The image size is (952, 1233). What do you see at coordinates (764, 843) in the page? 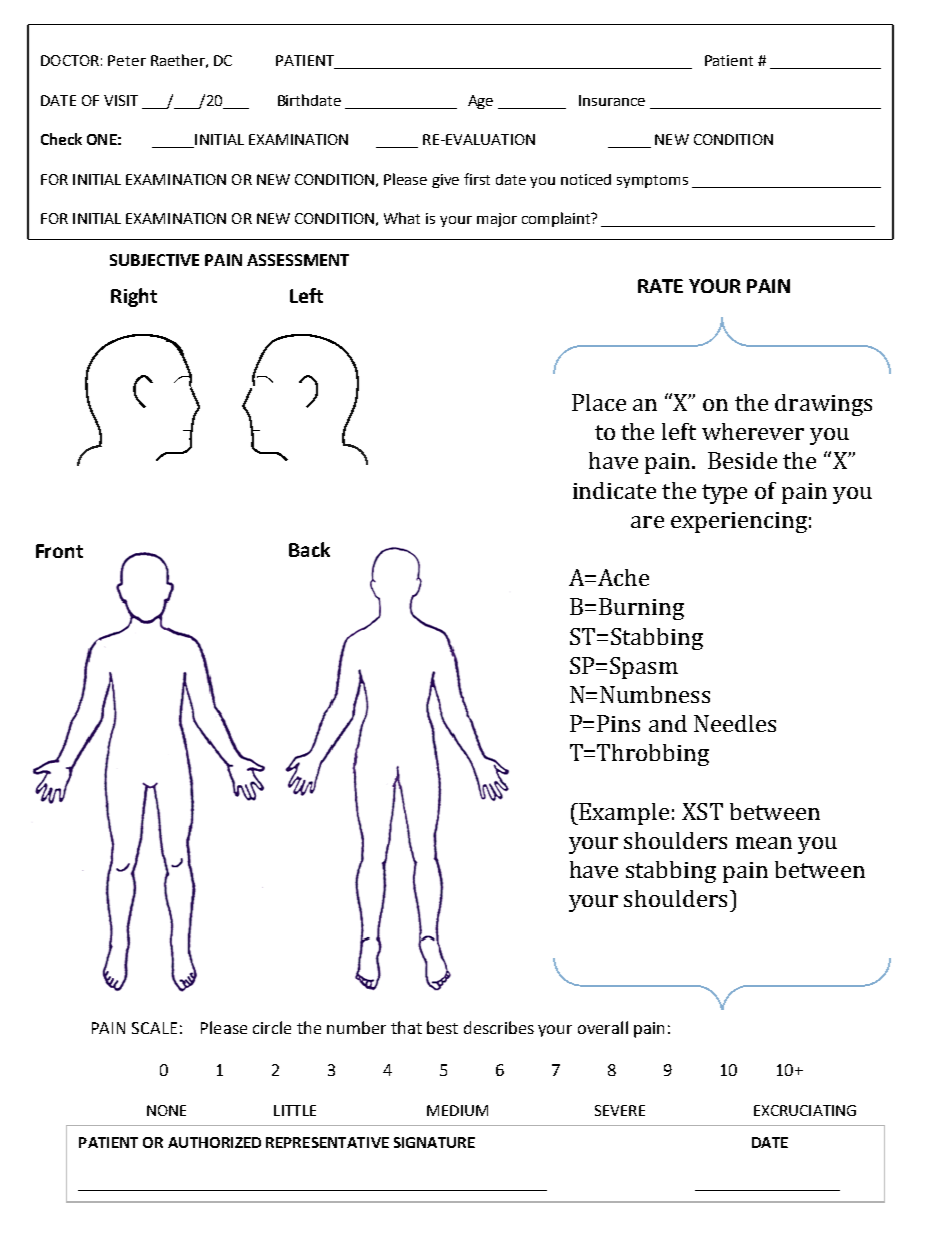
I see `mean` at bounding box center [764, 843].
